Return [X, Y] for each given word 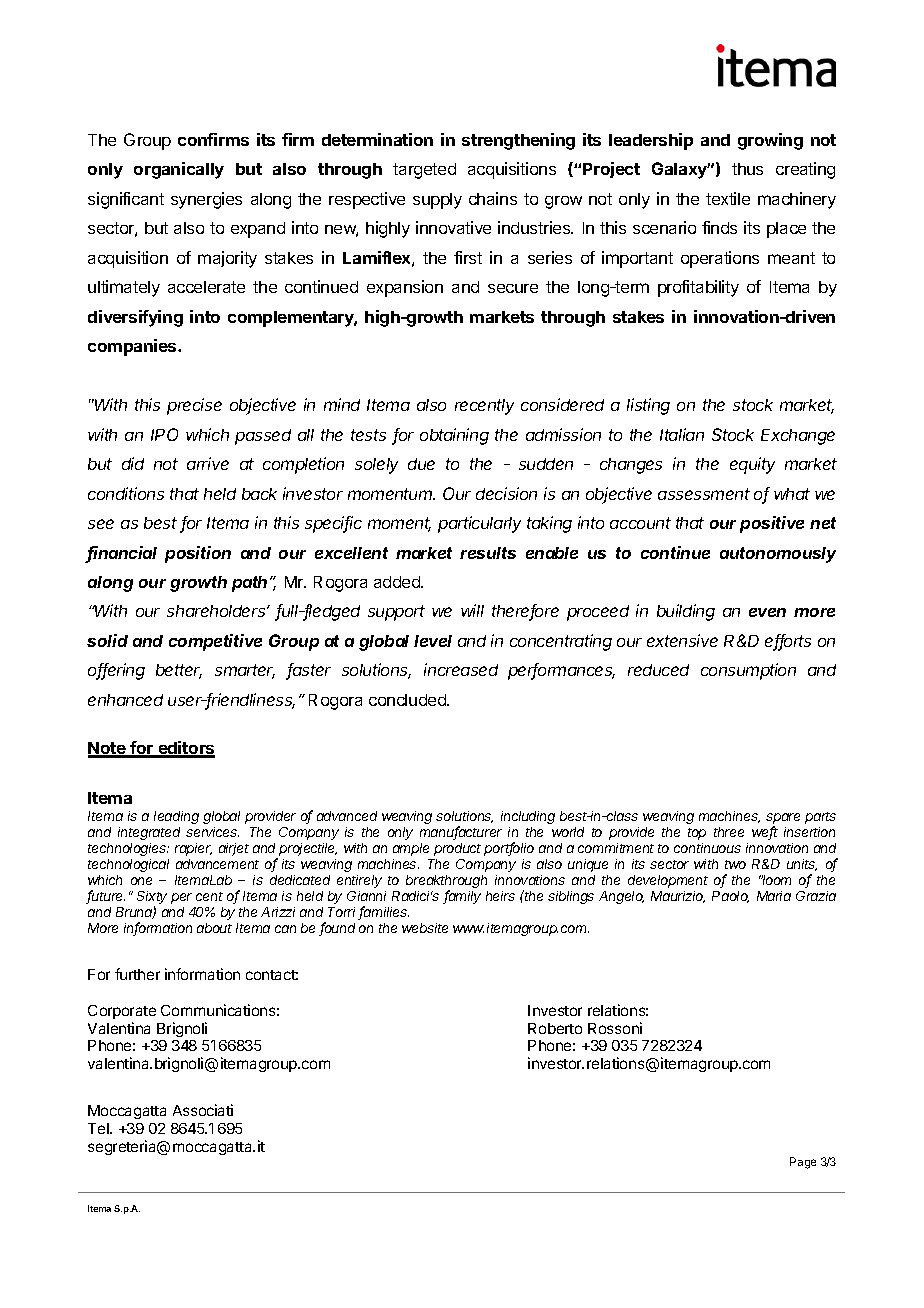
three [729, 832]
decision [506, 493]
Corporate [122, 1012]
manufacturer [461, 833]
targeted [424, 171]
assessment [704, 494]
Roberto [555, 1028]
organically [179, 170]
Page [803, 1163]
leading [176, 817]
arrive [208, 463]
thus [747, 169]
